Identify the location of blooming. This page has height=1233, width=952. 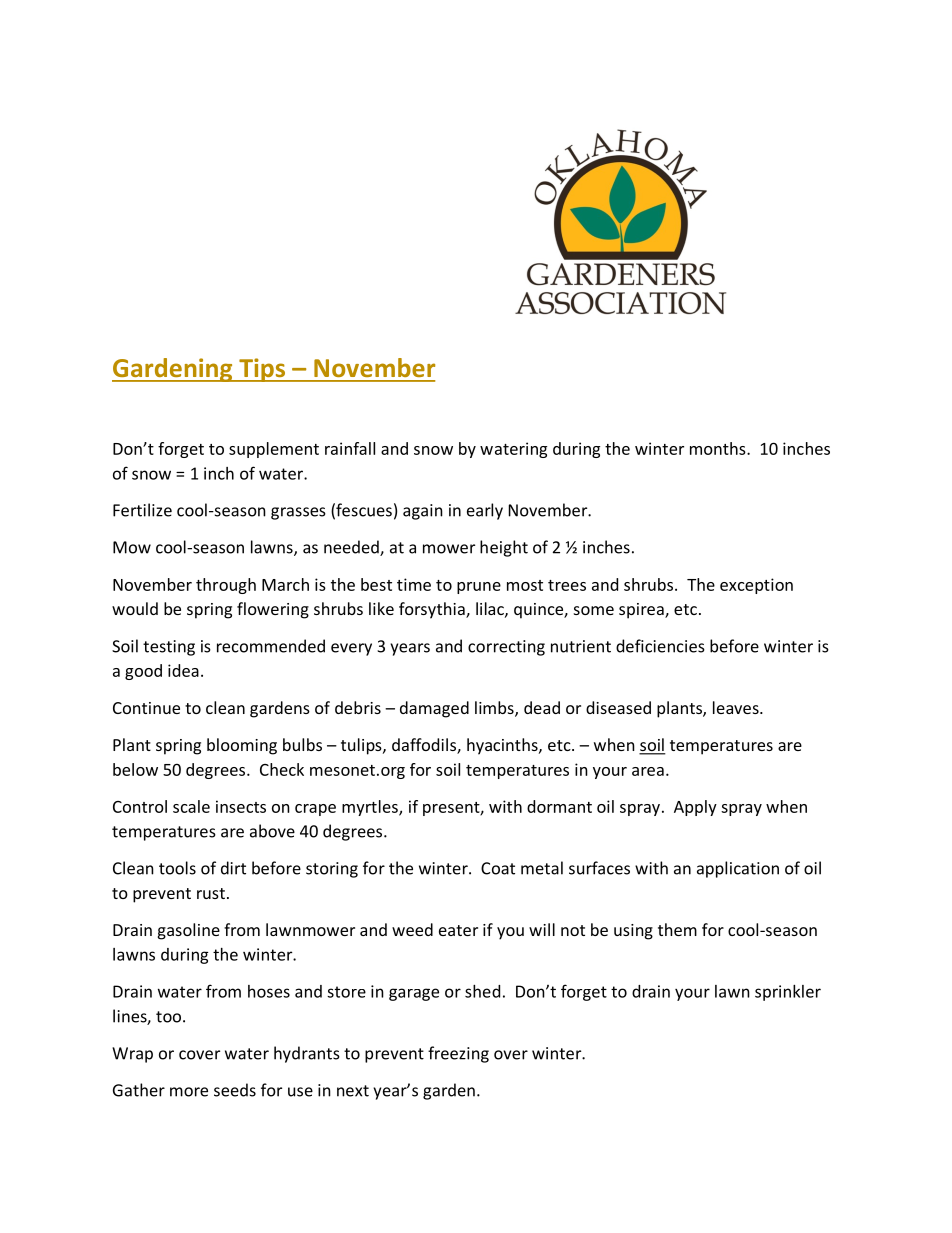
(242, 746).
